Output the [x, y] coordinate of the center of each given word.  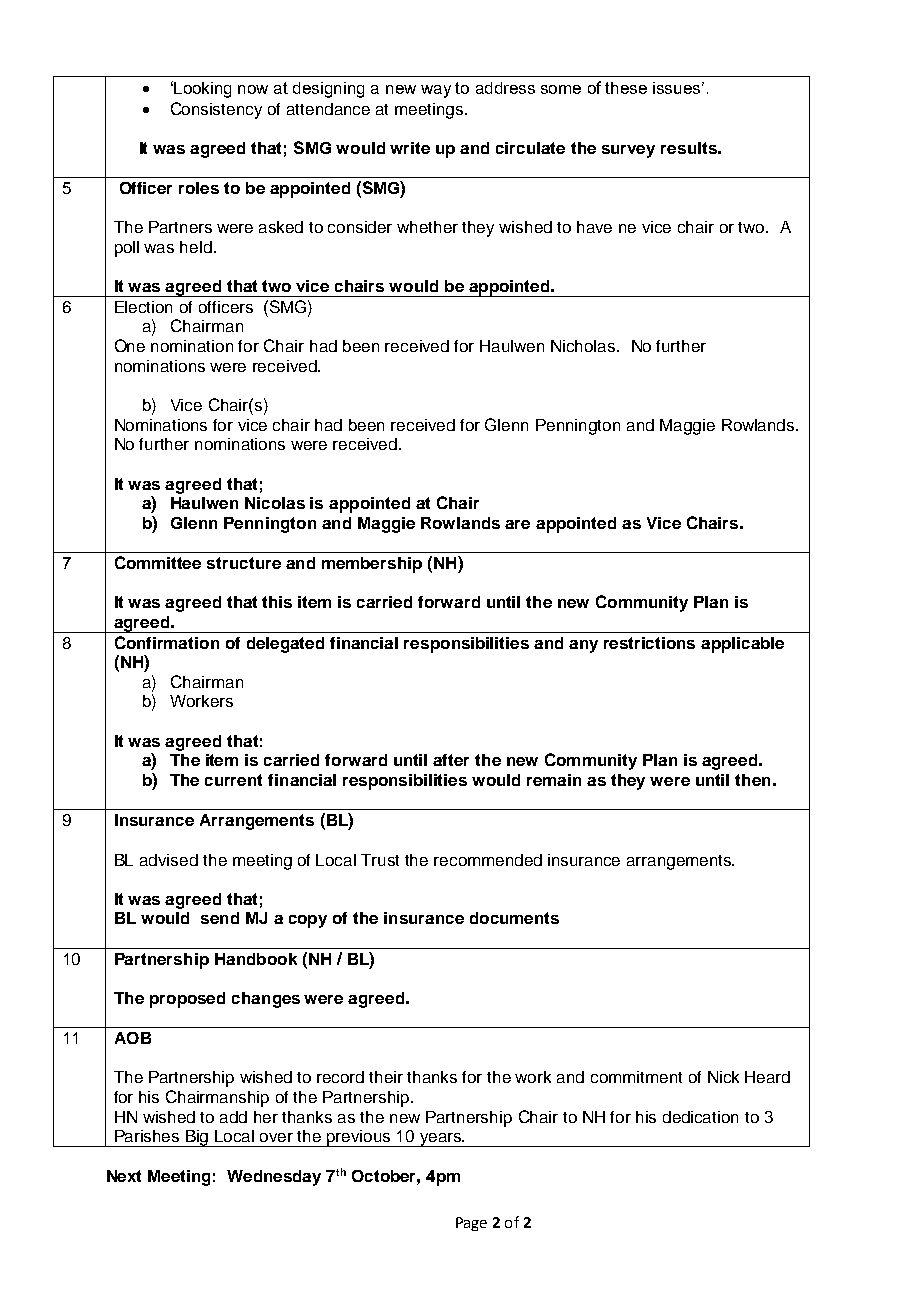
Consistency [216, 110]
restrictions [649, 643]
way [436, 91]
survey [628, 151]
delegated [285, 645]
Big [197, 1138]
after [451, 760]
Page [471, 1224]
